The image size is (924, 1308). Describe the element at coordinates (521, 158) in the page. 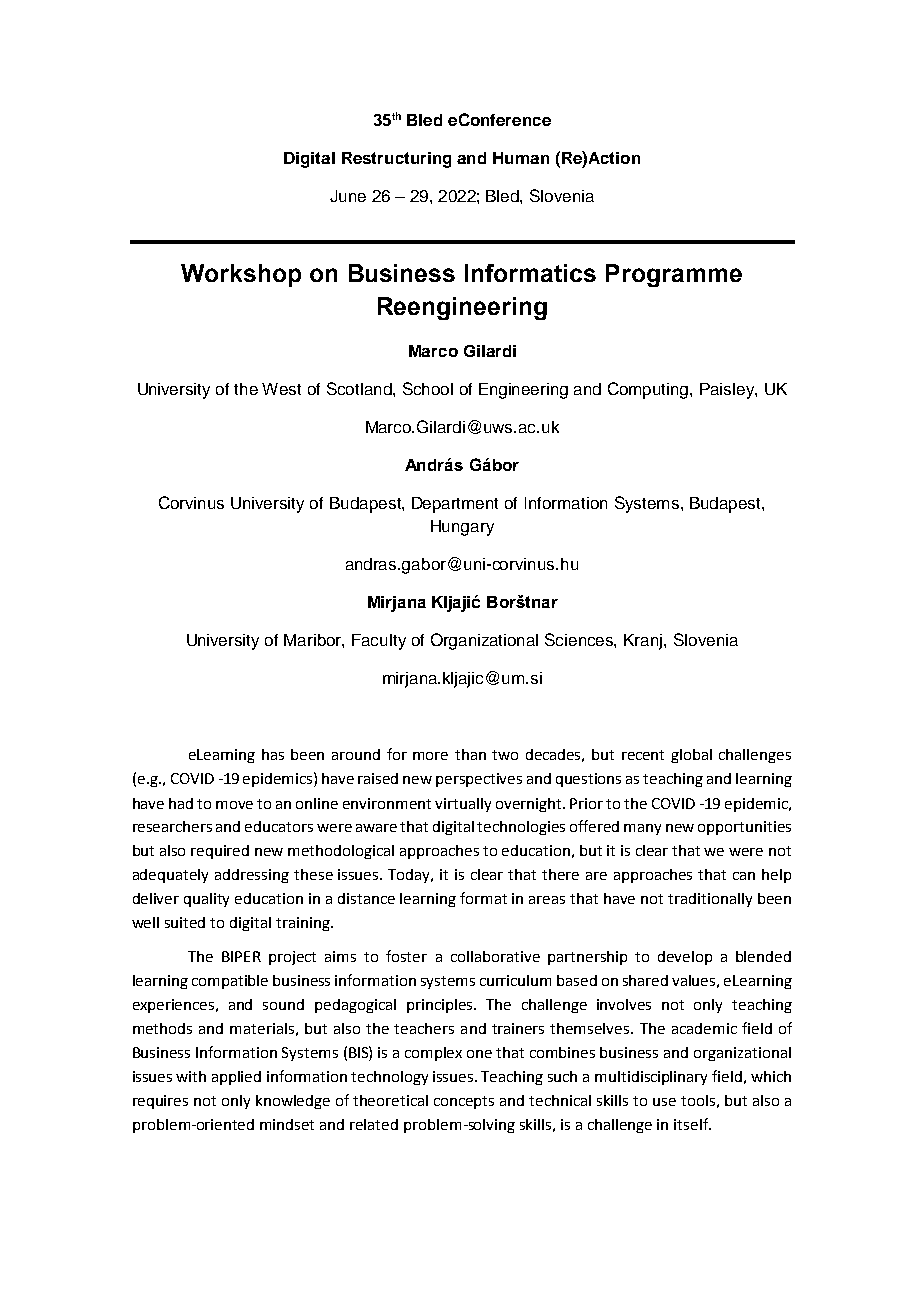

I see `Human` at that location.
